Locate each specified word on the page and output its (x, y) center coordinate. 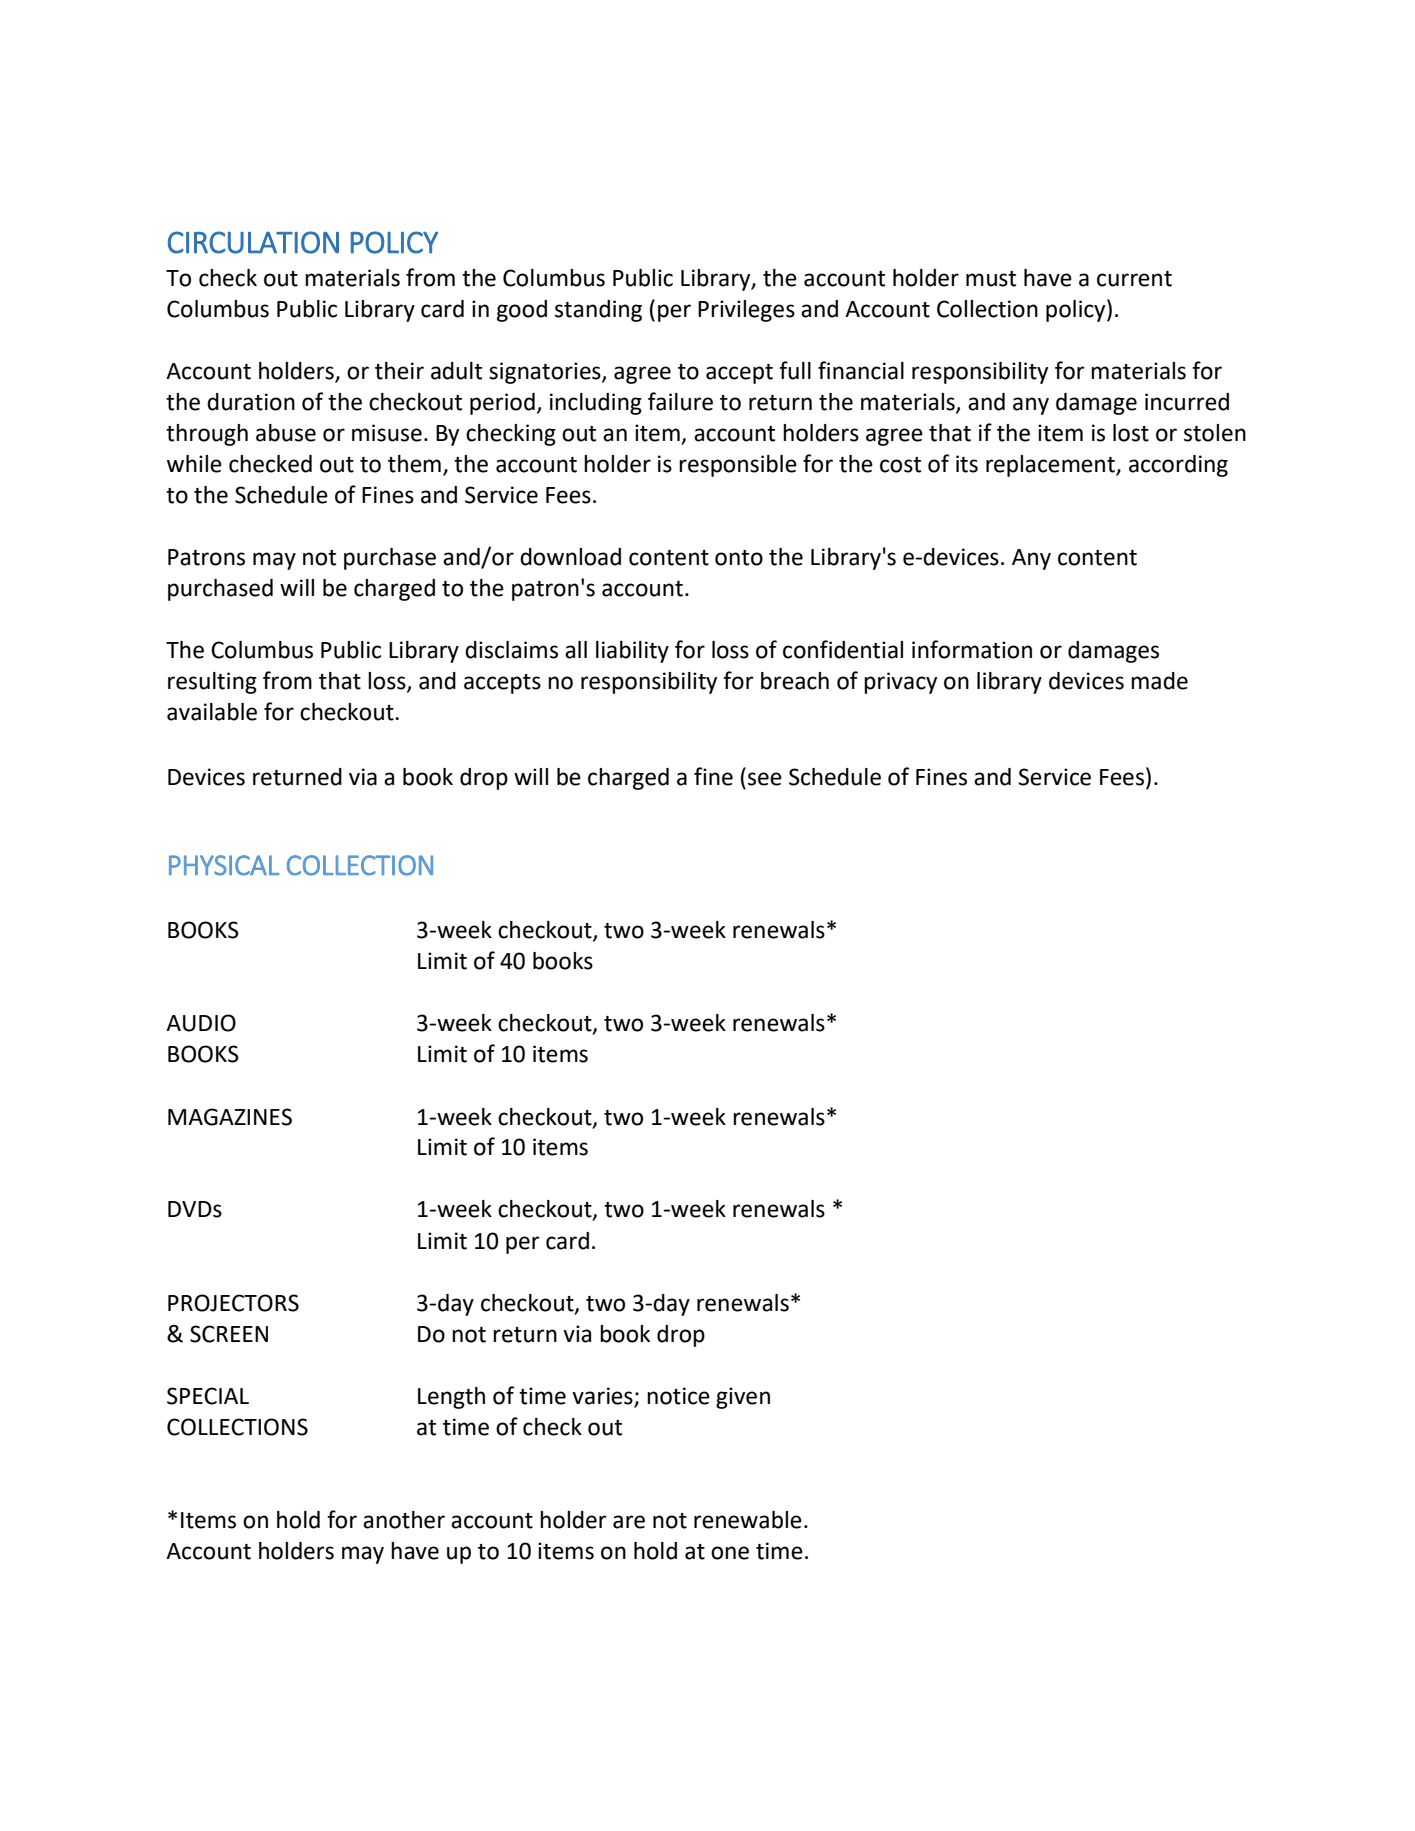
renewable (748, 1520)
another (404, 1520)
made (1159, 681)
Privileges (746, 311)
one (730, 1553)
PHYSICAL (224, 865)
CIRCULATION (253, 242)
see (765, 779)
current (1134, 279)
